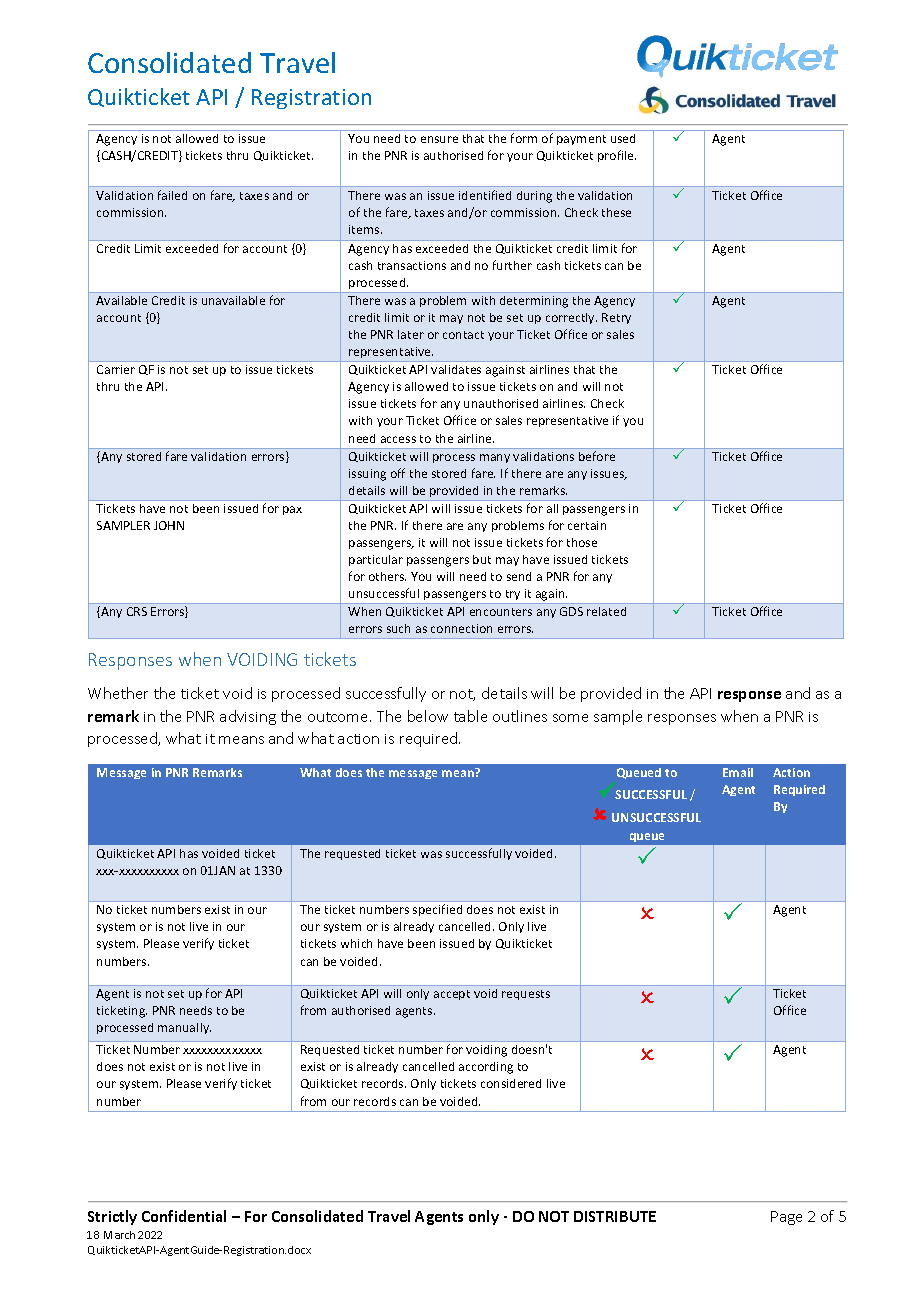 The image size is (924, 1308). I want to click on table, so click(470, 716).
